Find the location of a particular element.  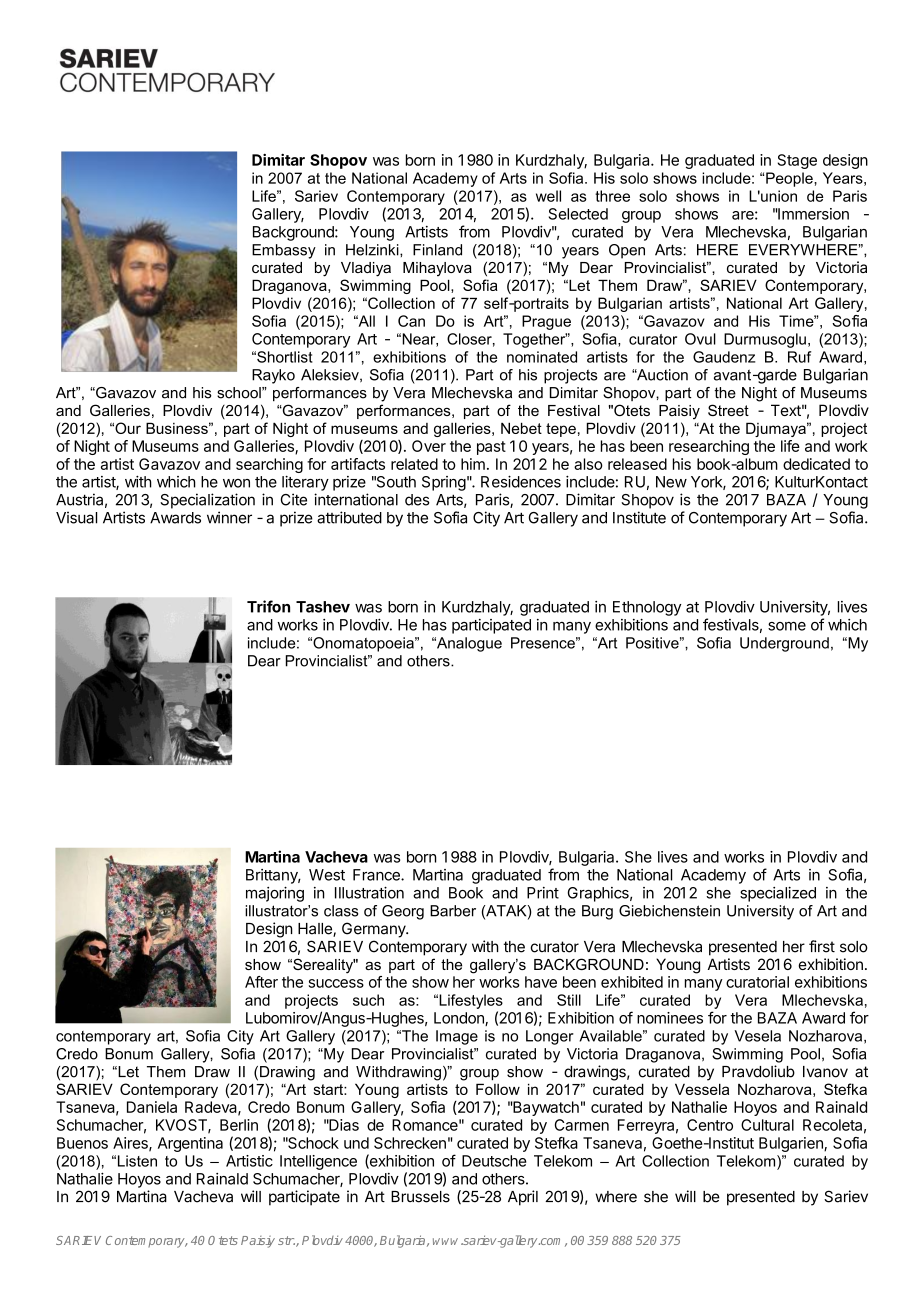

majoring is located at coordinates (275, 894).
